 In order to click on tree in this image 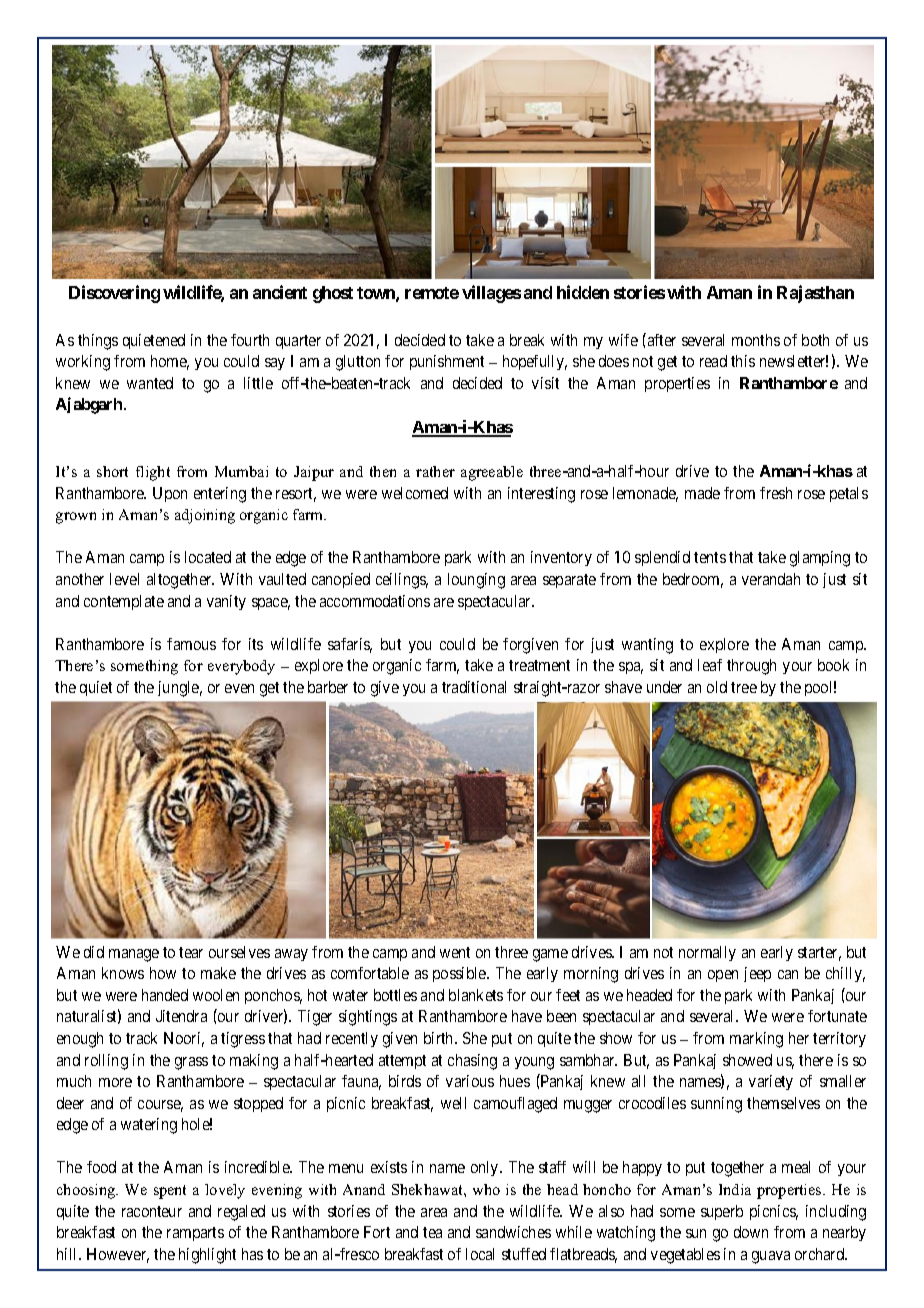, I will do `click(744, 687)`.
